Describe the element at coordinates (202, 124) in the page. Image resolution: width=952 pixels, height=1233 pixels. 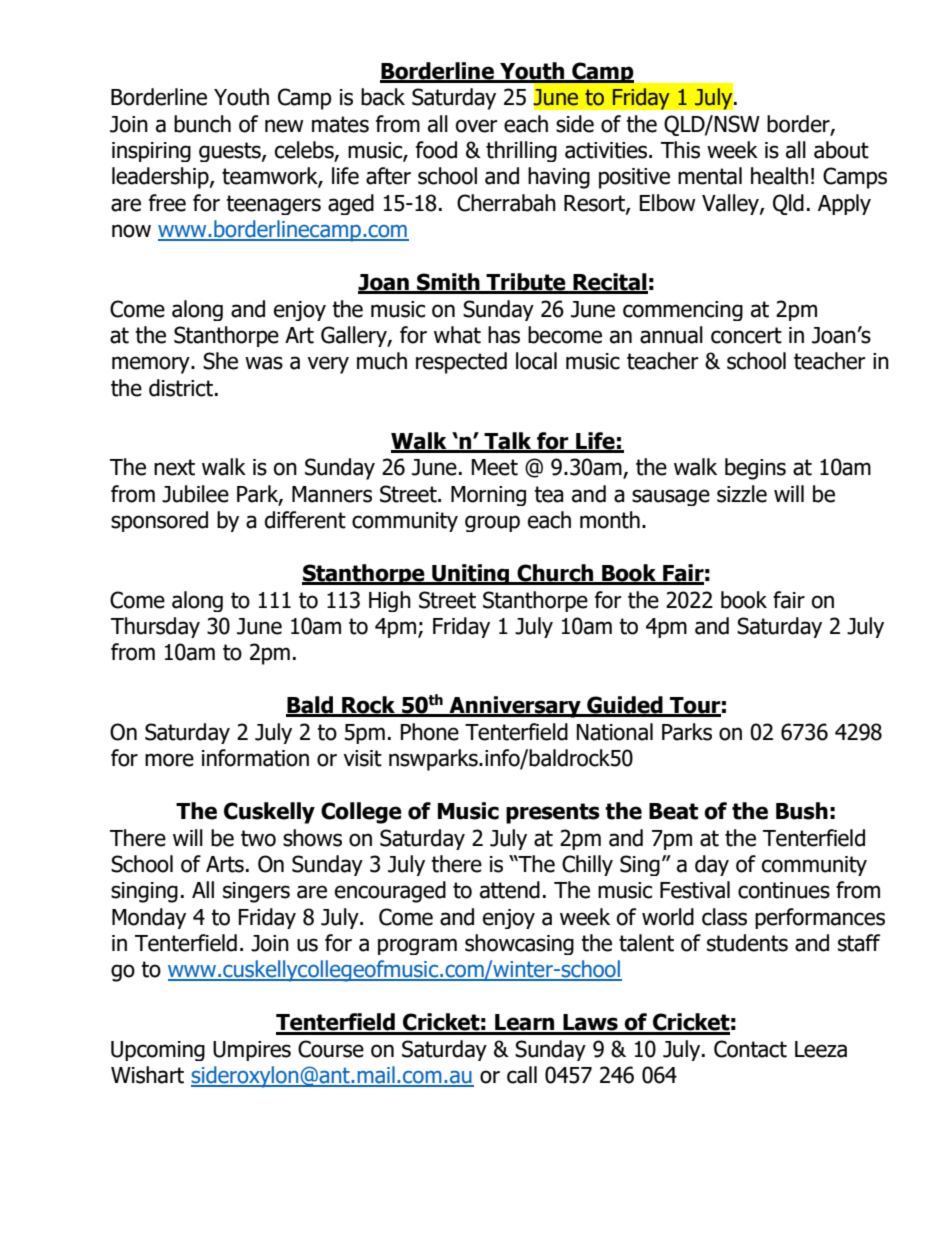
I see `bunch` at that location.
